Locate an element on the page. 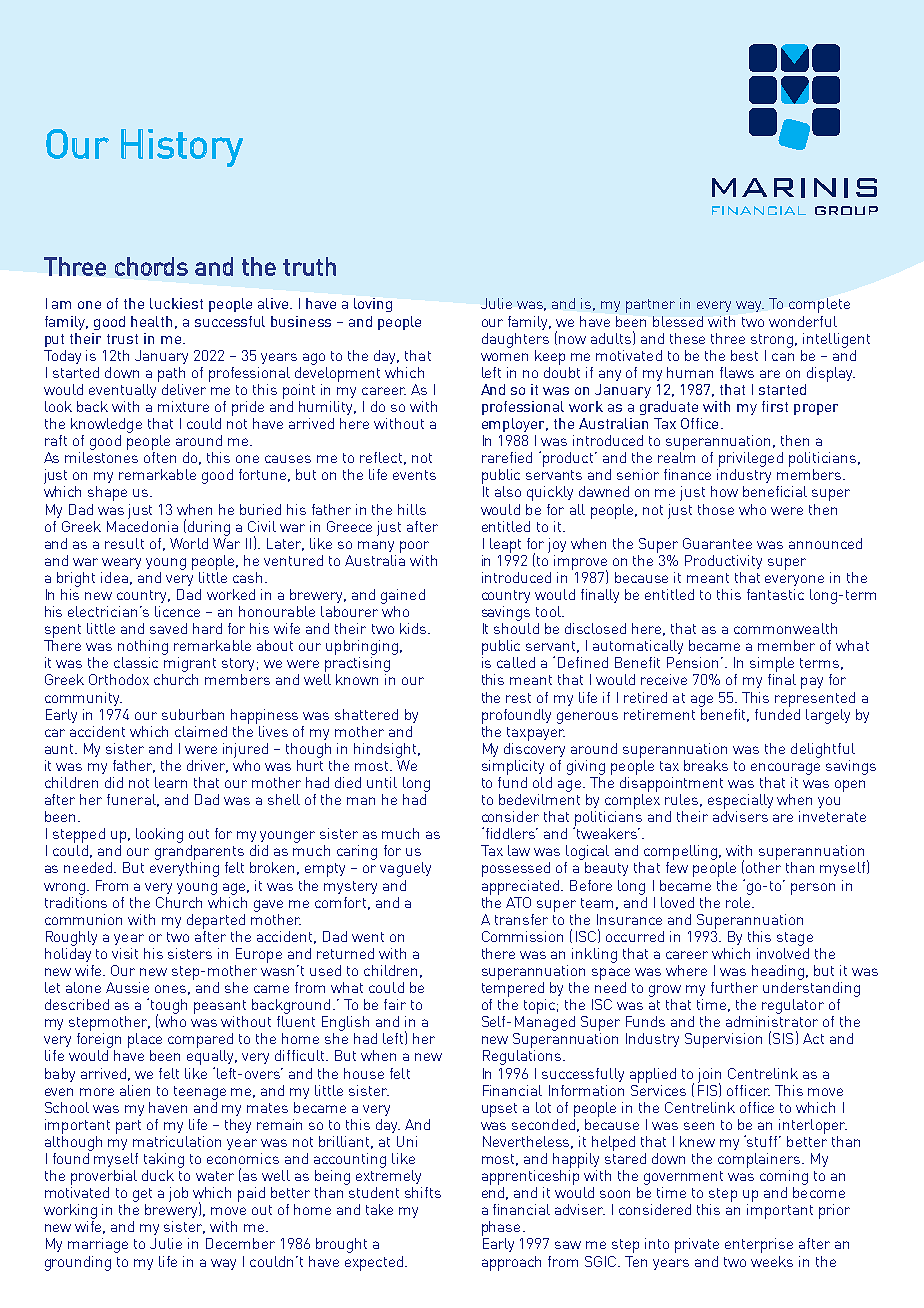 The image size is (924, 1308). kids is located at coordinates (413, 628).
